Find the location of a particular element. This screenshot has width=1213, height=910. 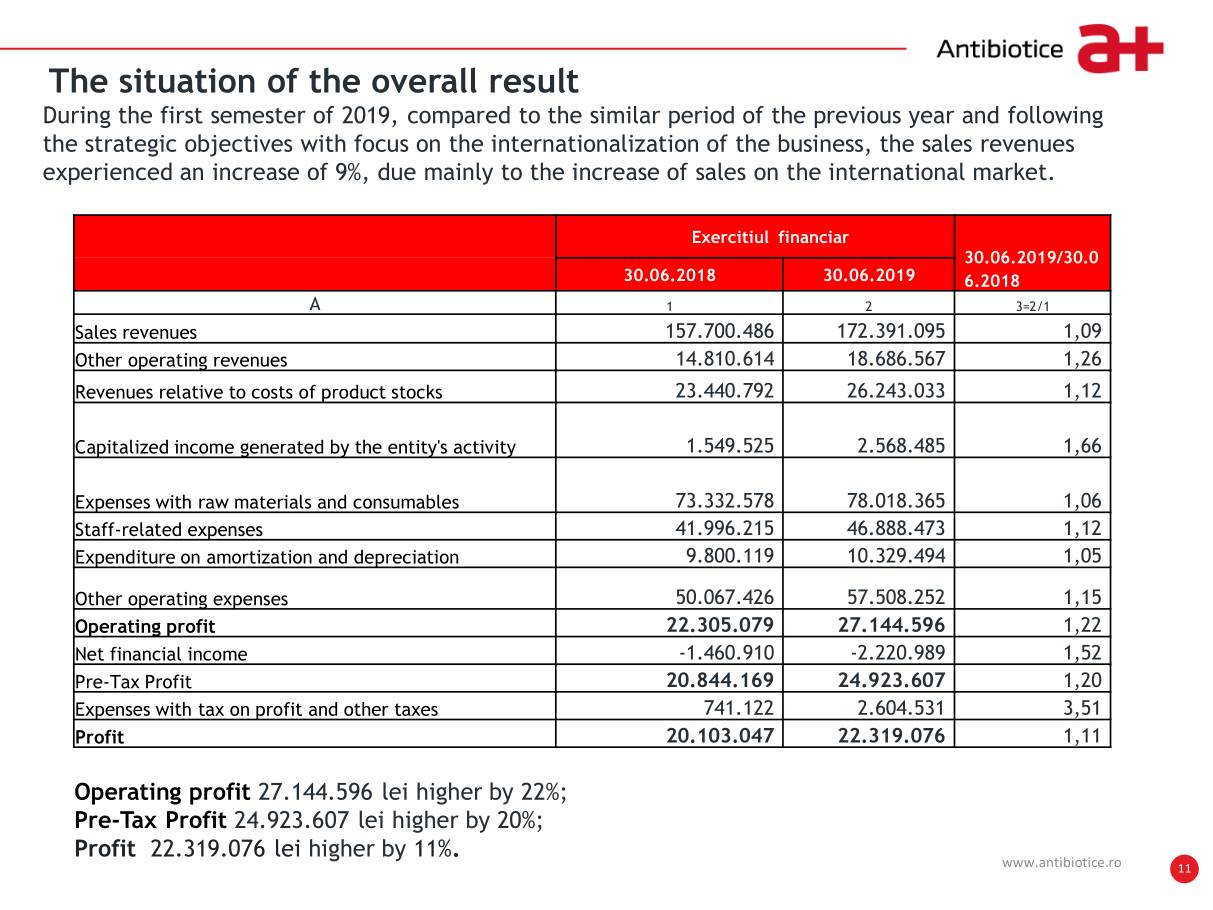

depreciation is located at coordinates (406, 559).
